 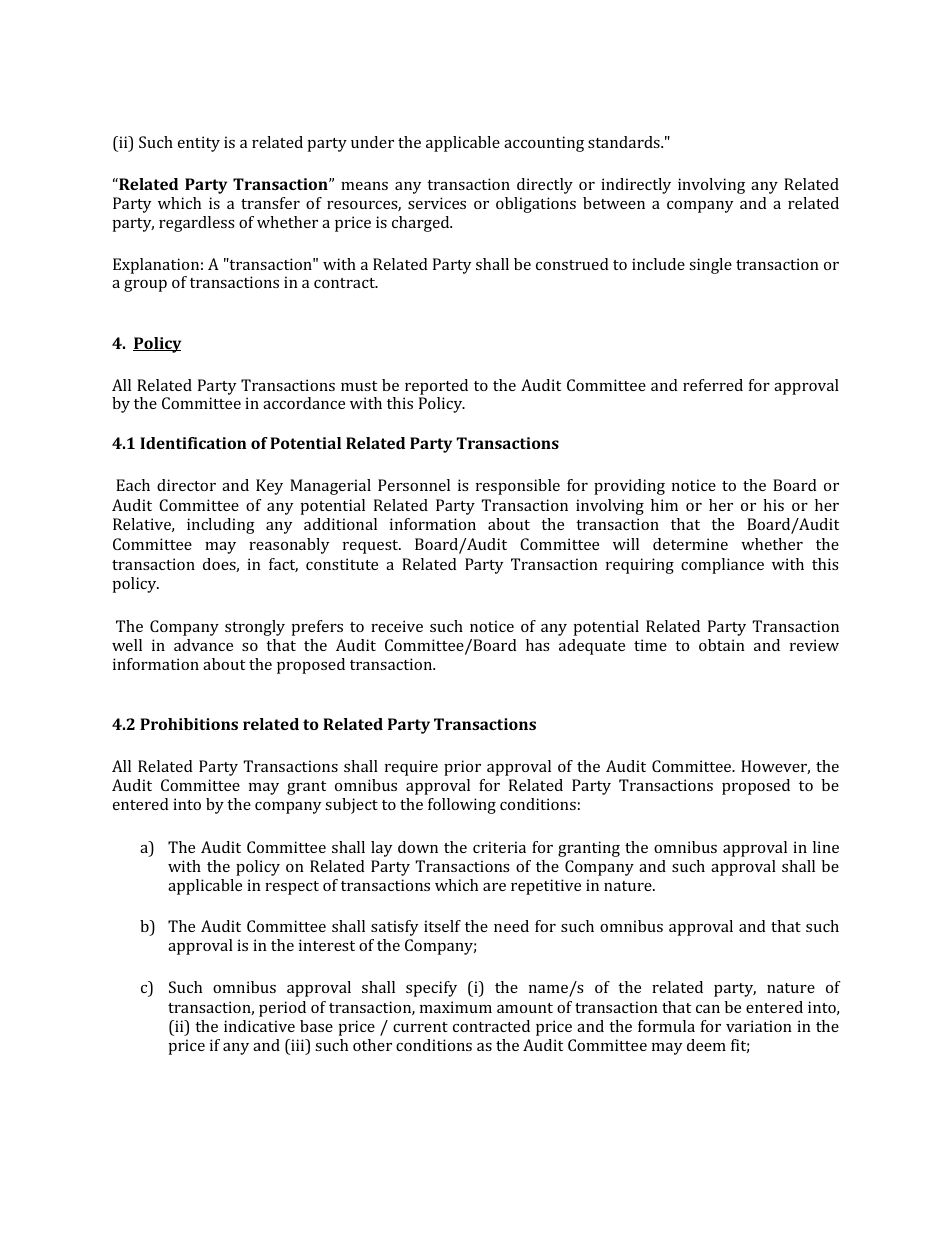 What do you see at coordinates (625, 142) in the screenshot?
I see `standards` at bounding box center [625, 142].
